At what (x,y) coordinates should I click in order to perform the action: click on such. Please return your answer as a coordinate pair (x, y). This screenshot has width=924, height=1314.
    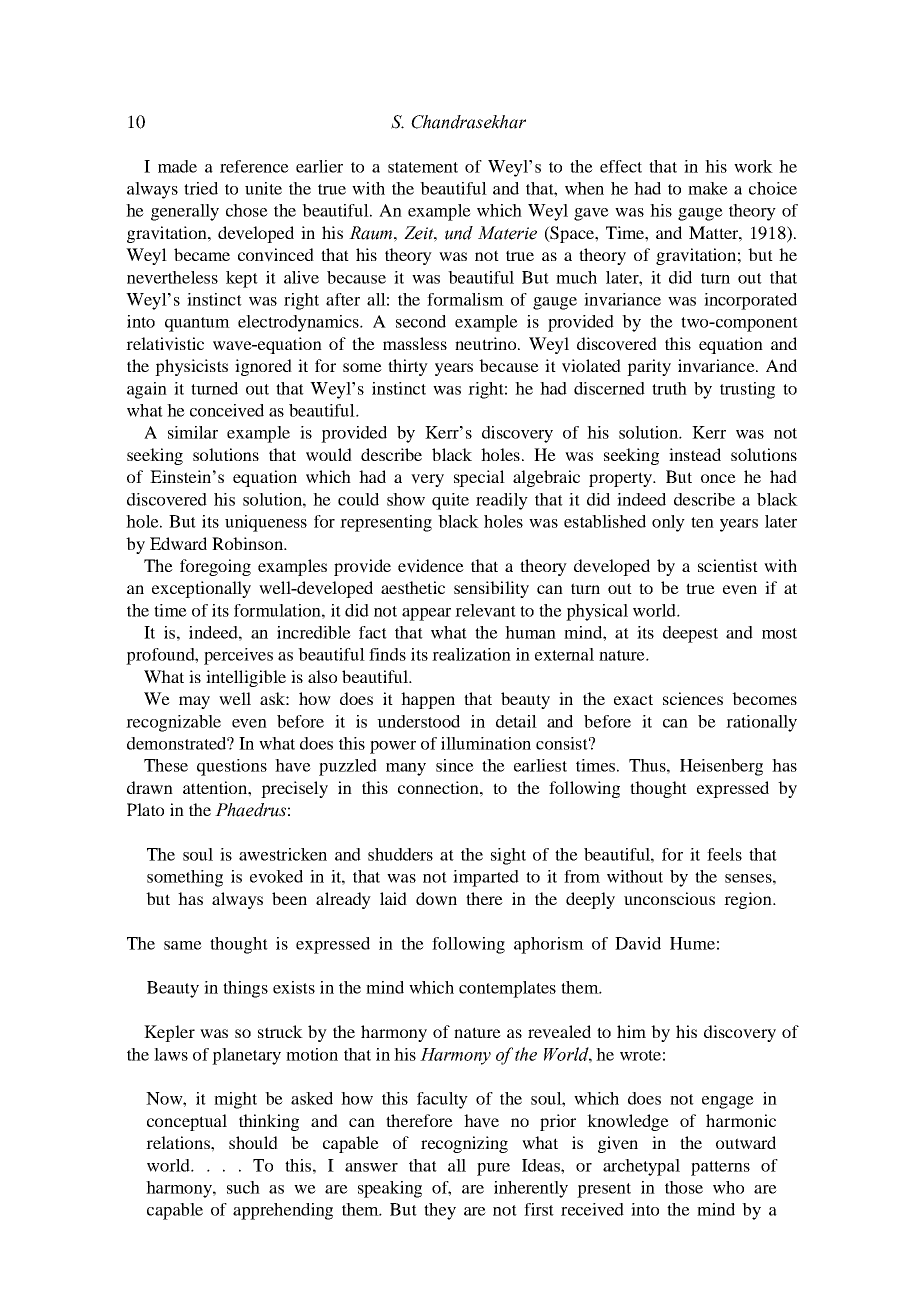
    Looking at the image, I should click on (243, 1187).
